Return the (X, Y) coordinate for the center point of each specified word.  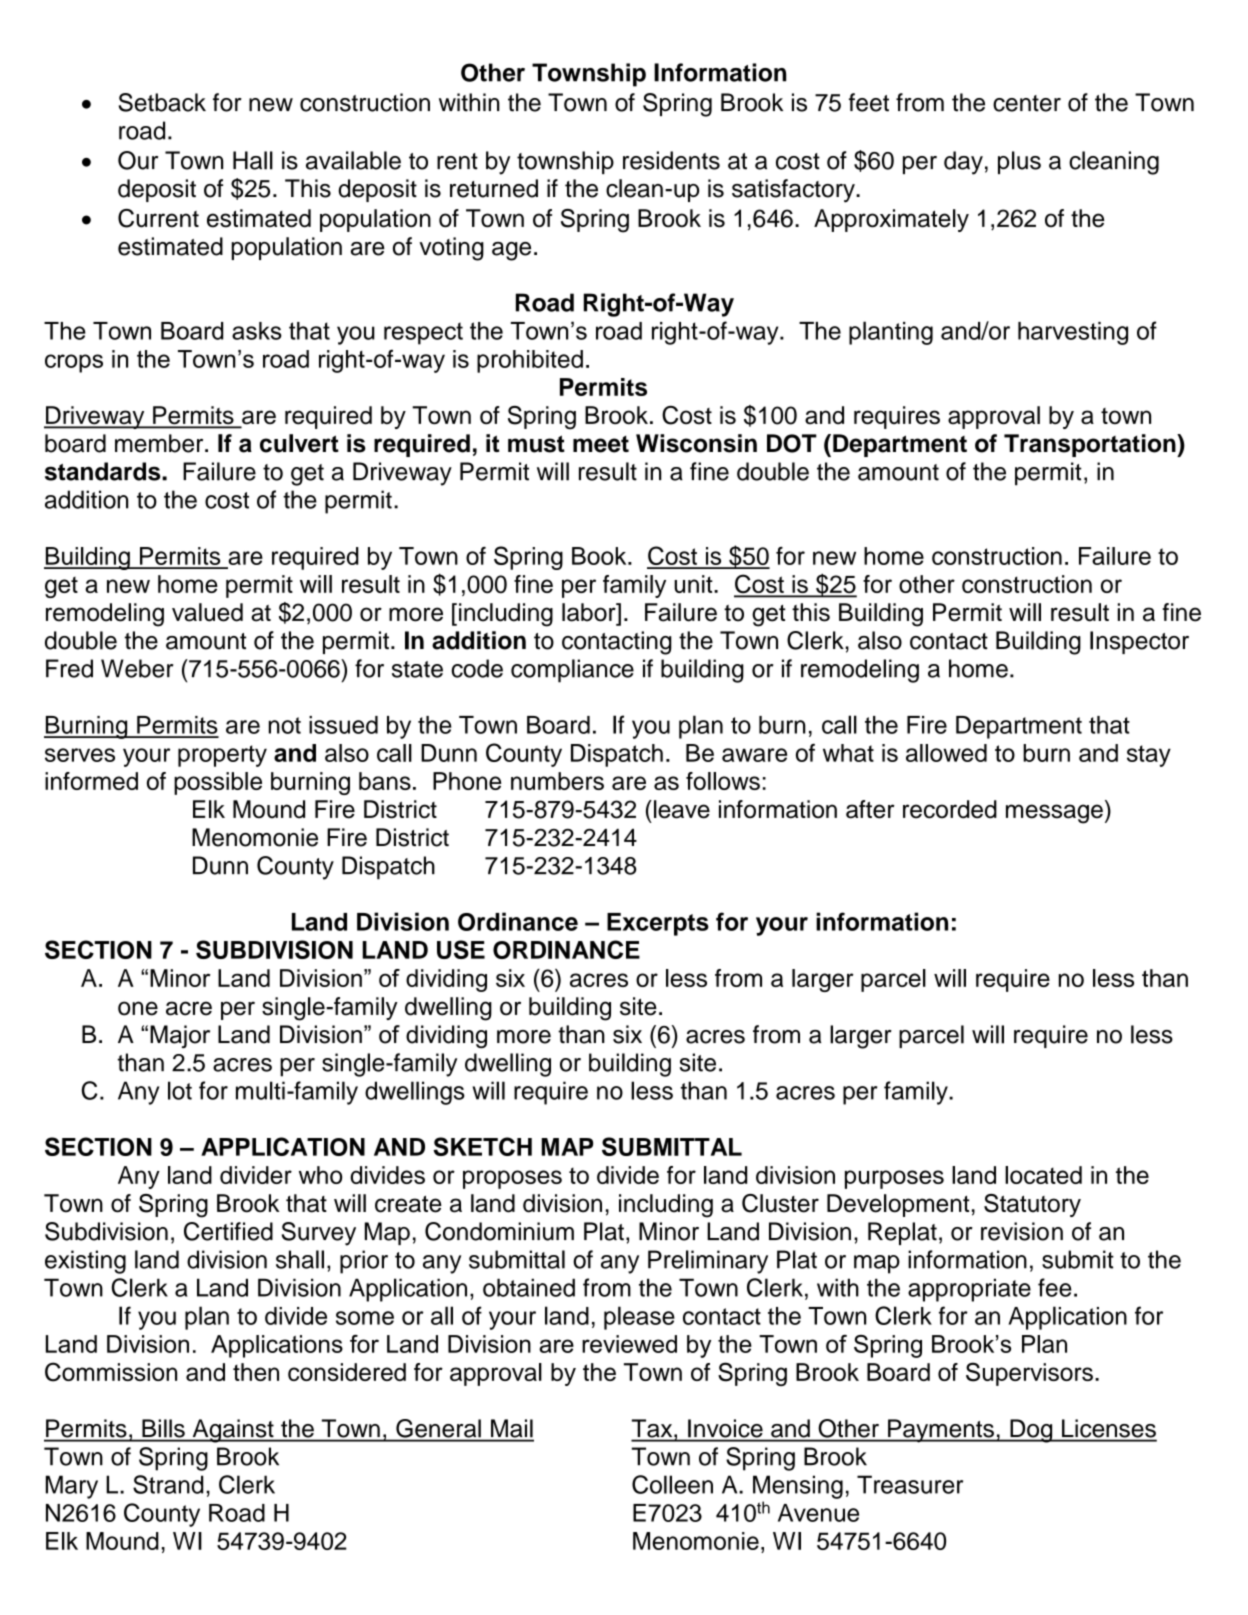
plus (1019, 162)
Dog (1031, 1431)
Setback (162, 102)
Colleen (672, 1484)
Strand (168, 1484)
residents (671, 160)
